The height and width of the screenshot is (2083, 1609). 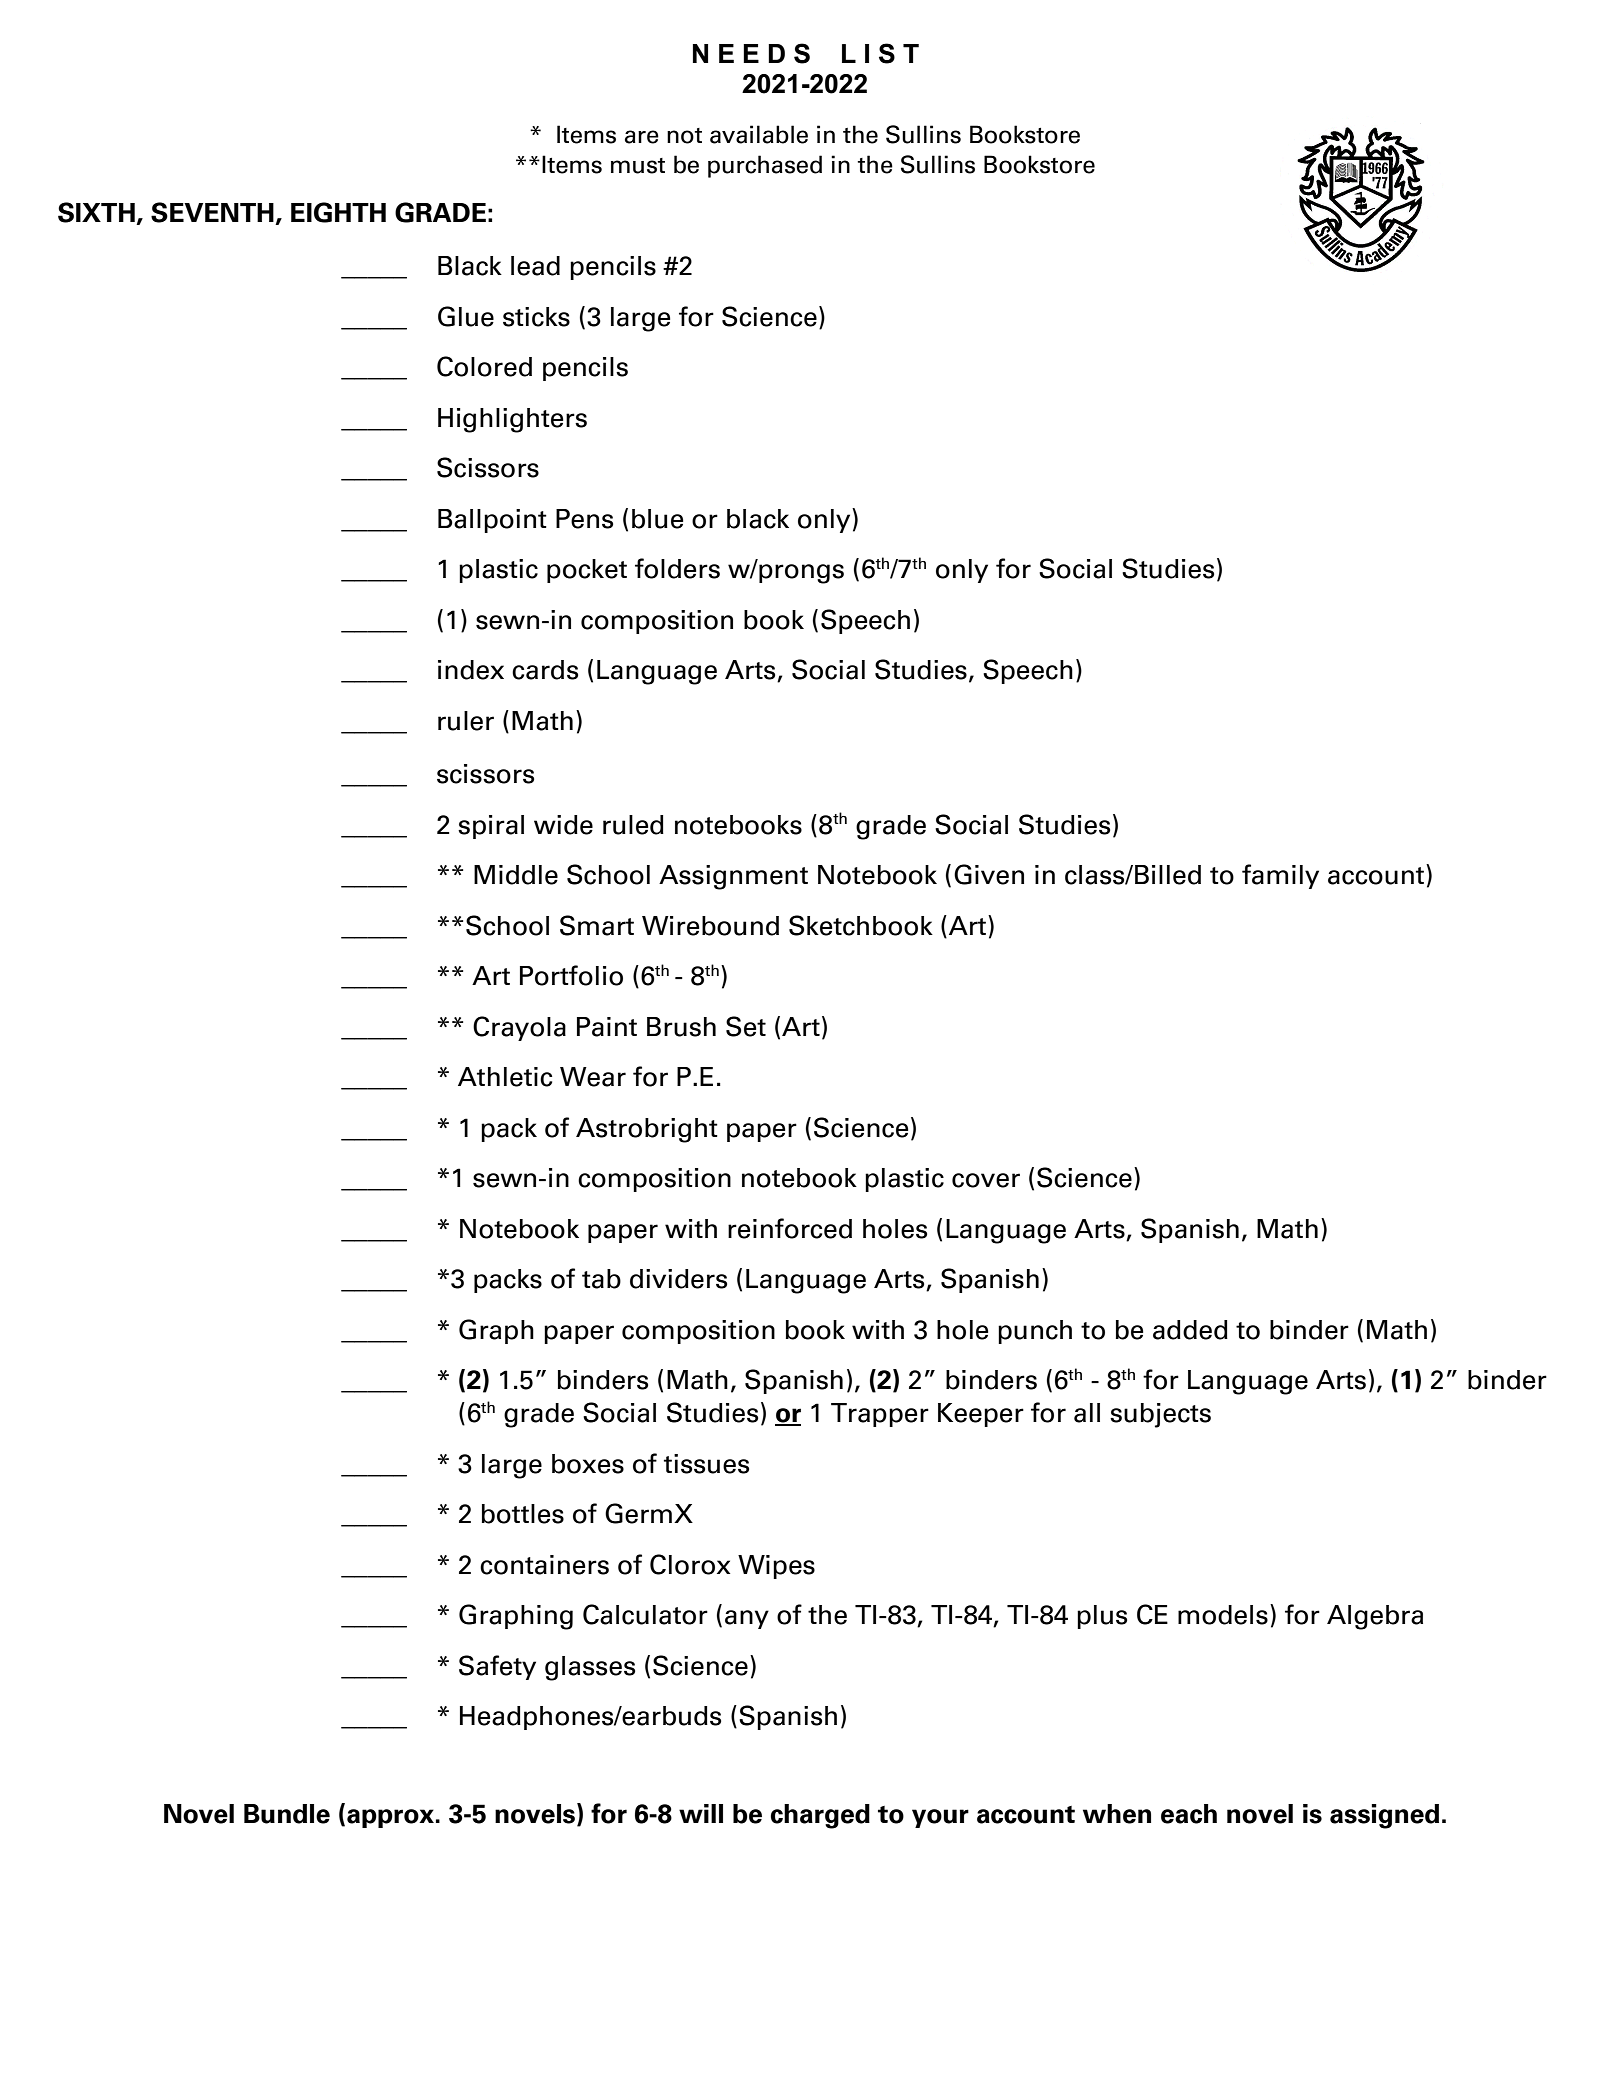 What do you see at coordinates (287, 1814) in the screenshot?
I see `Bundle` at bounding box center [287, 1814].
